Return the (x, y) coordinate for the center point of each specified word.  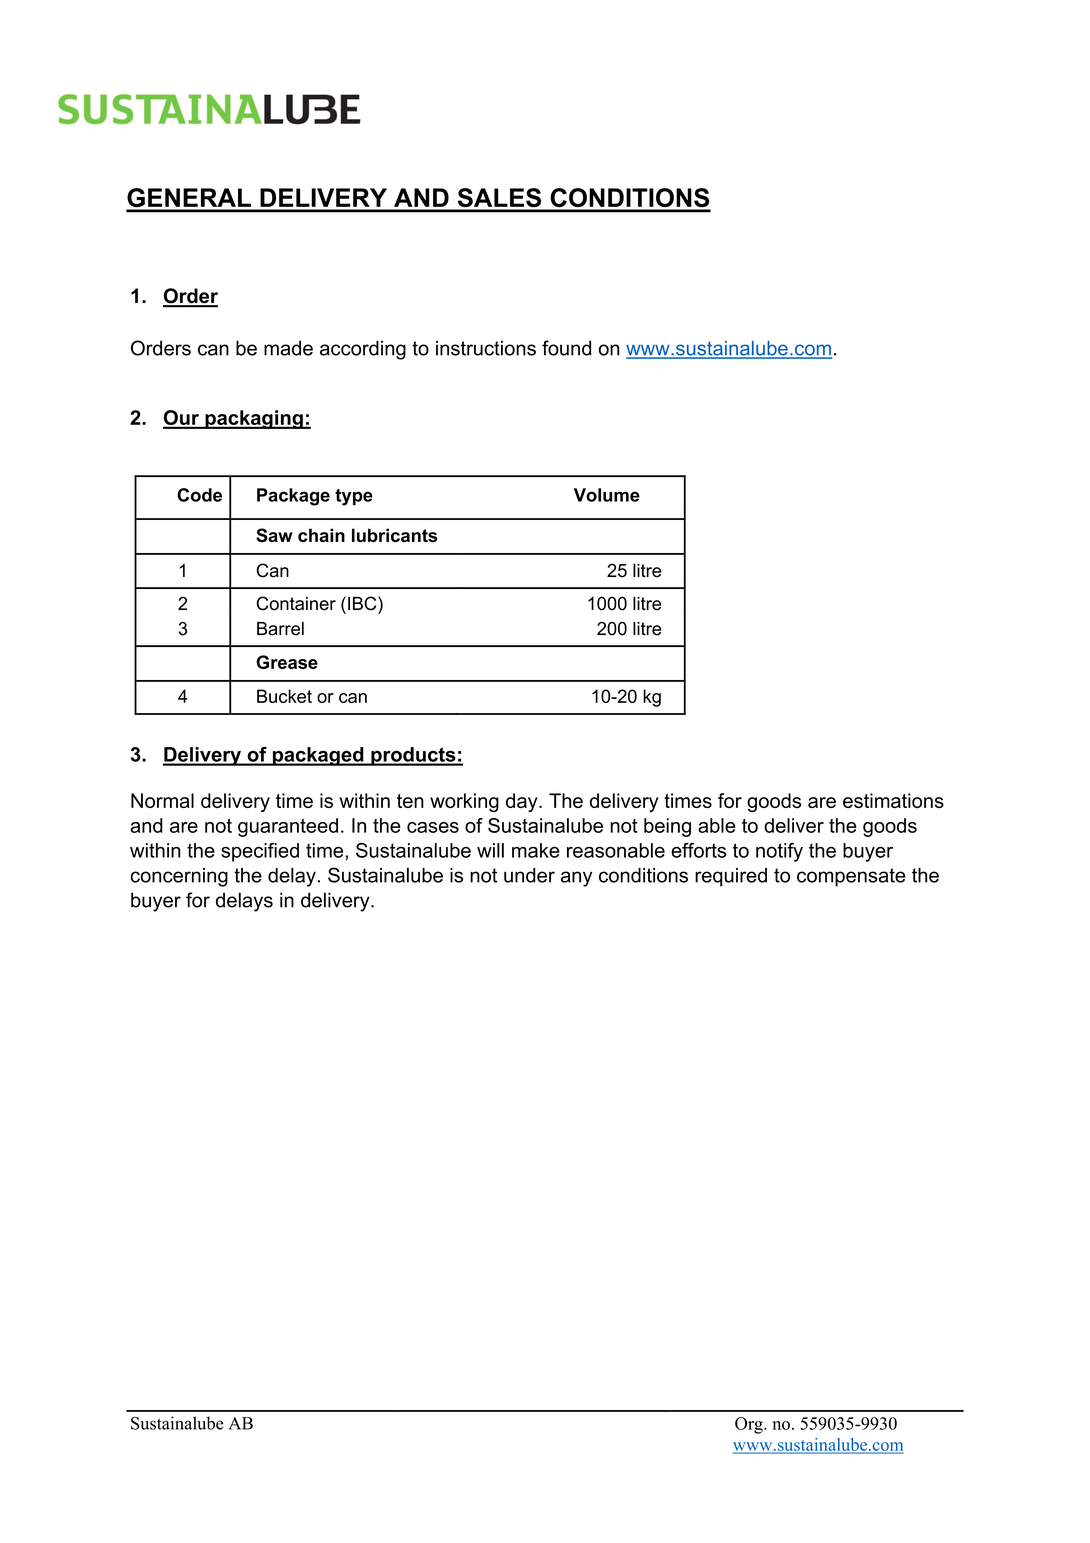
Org (750, 1425)
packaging (254, 419)
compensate (851, 877)
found (566, 348)
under (529, 875)
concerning (179, 877)
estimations (893, 800)
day (523, 802)
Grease (287, 662)
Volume (607, 495)
